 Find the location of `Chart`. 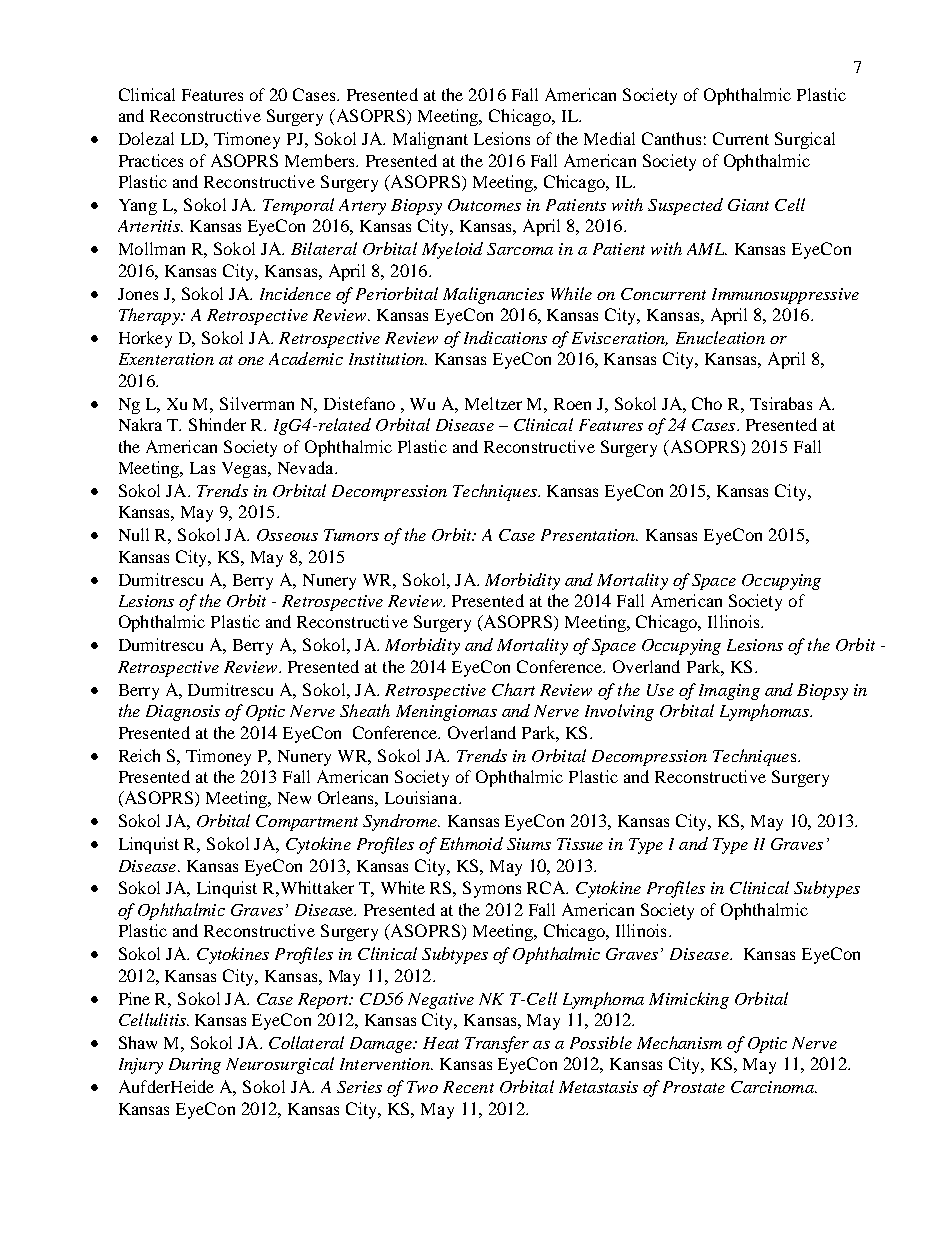

Chart is located at coordinates (513, 689).
